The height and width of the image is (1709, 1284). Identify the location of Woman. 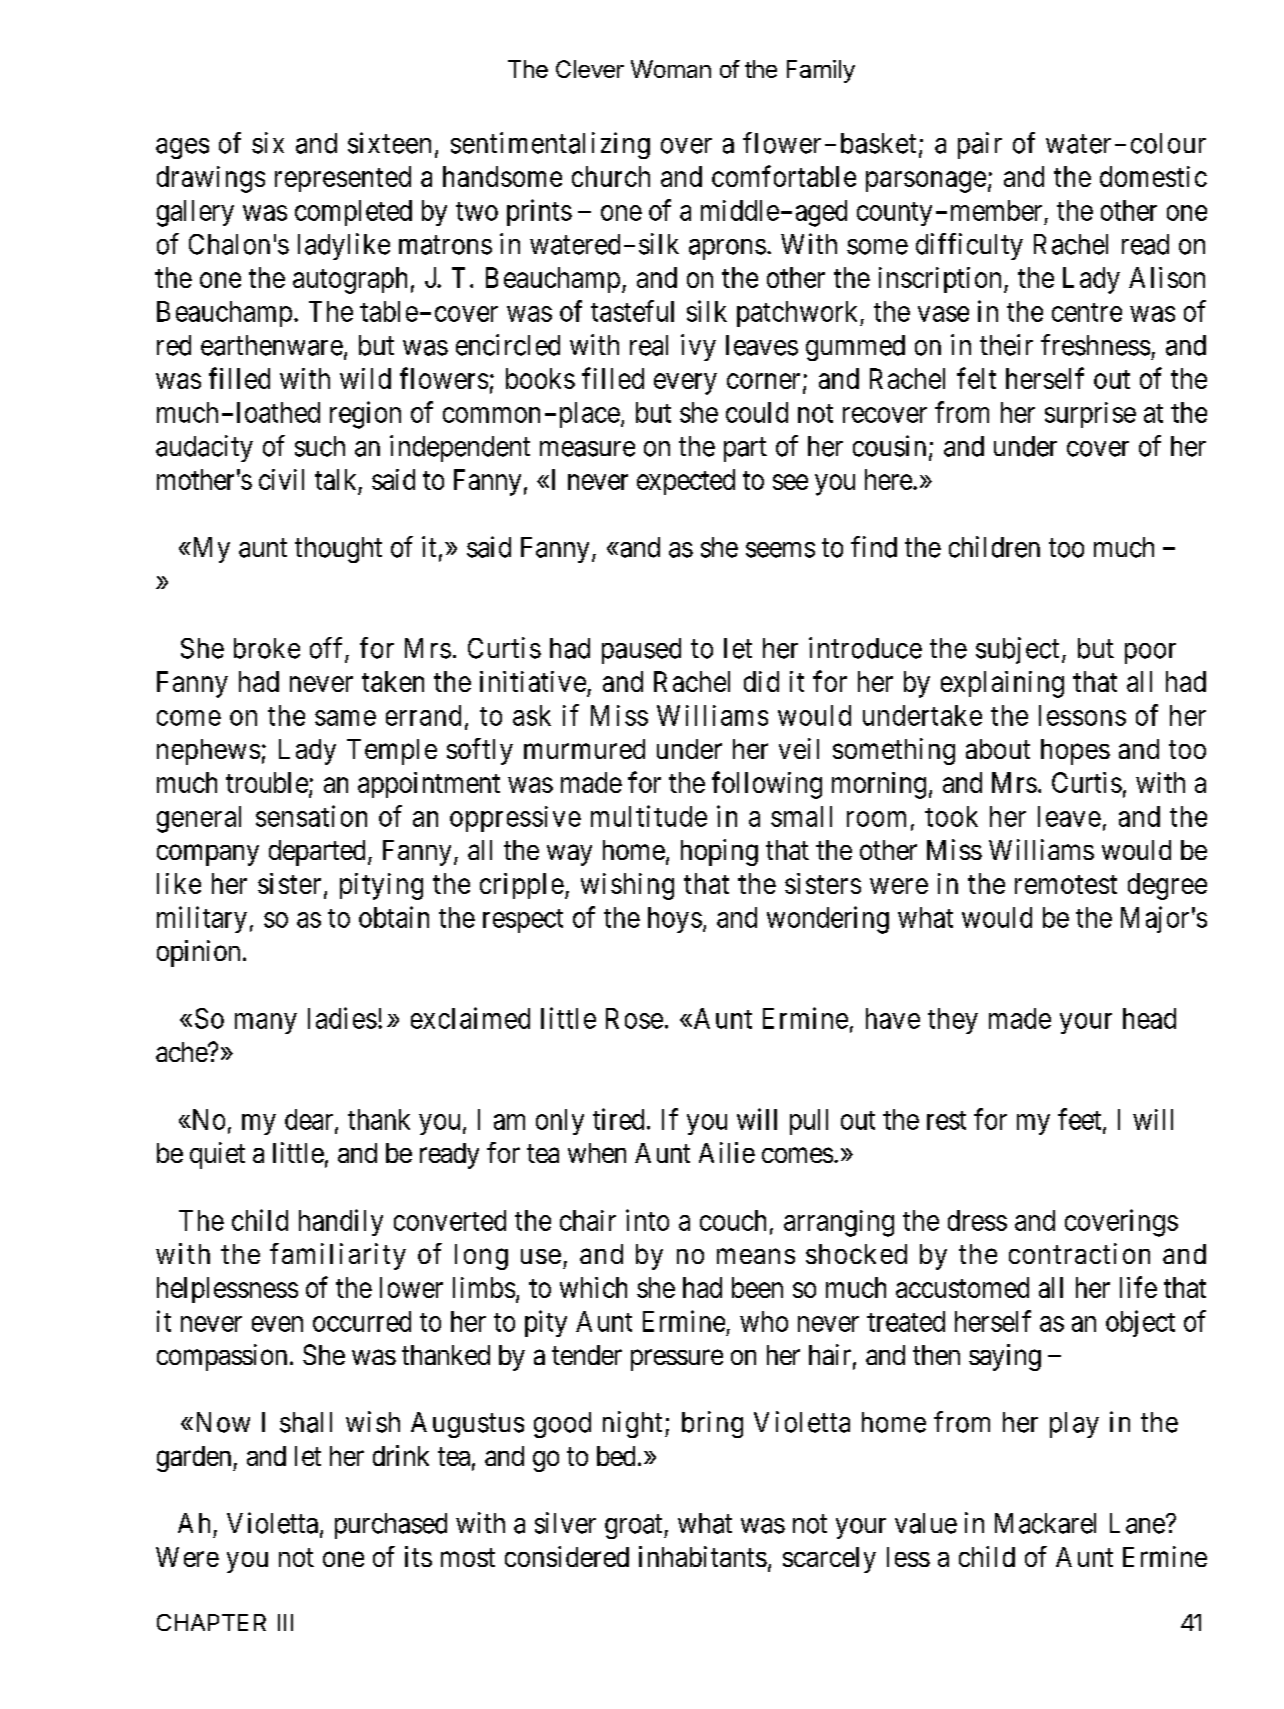
(671, 69).
